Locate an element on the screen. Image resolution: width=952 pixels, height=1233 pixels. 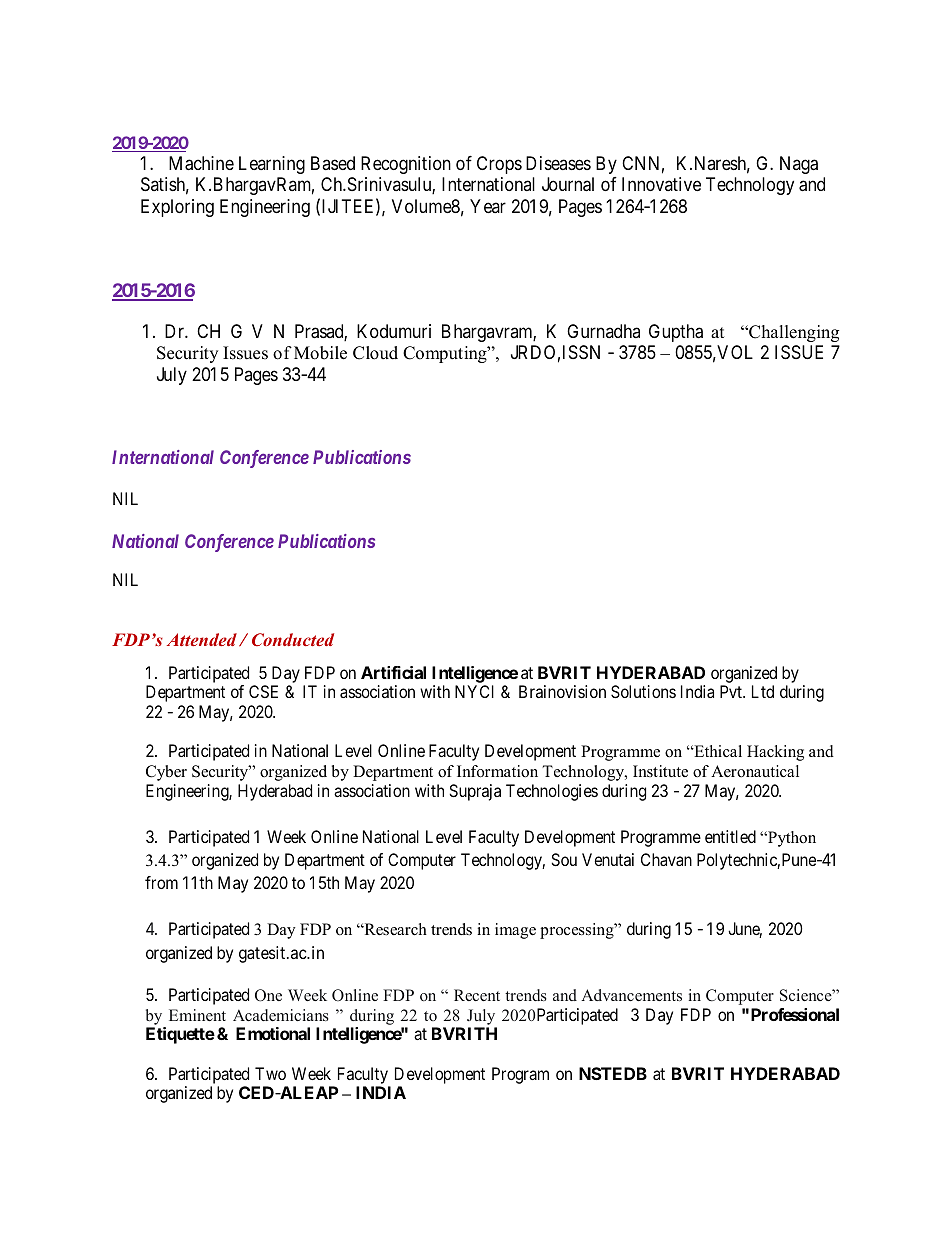
Attended is located at coordinates (202, 639).
